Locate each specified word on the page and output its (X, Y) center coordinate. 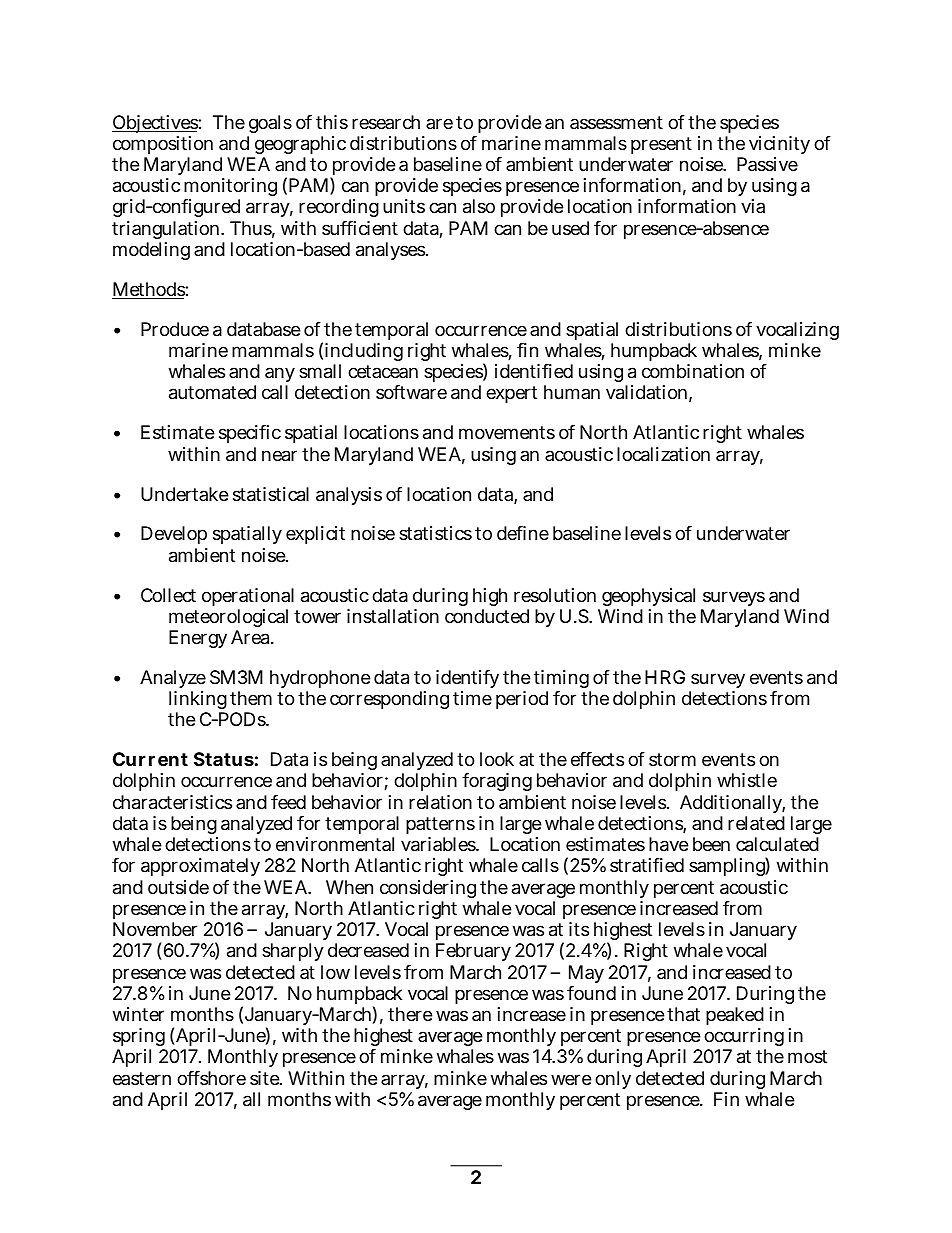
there (410, 1014)
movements (507, 432)
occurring (744, 1039)
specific (250, 434)
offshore (211, 1078)
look (497, 759)
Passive (767, 164)
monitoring (230, 189)
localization (663, 454)
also (479, 206)
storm (672, 759)
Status (224, 759)
